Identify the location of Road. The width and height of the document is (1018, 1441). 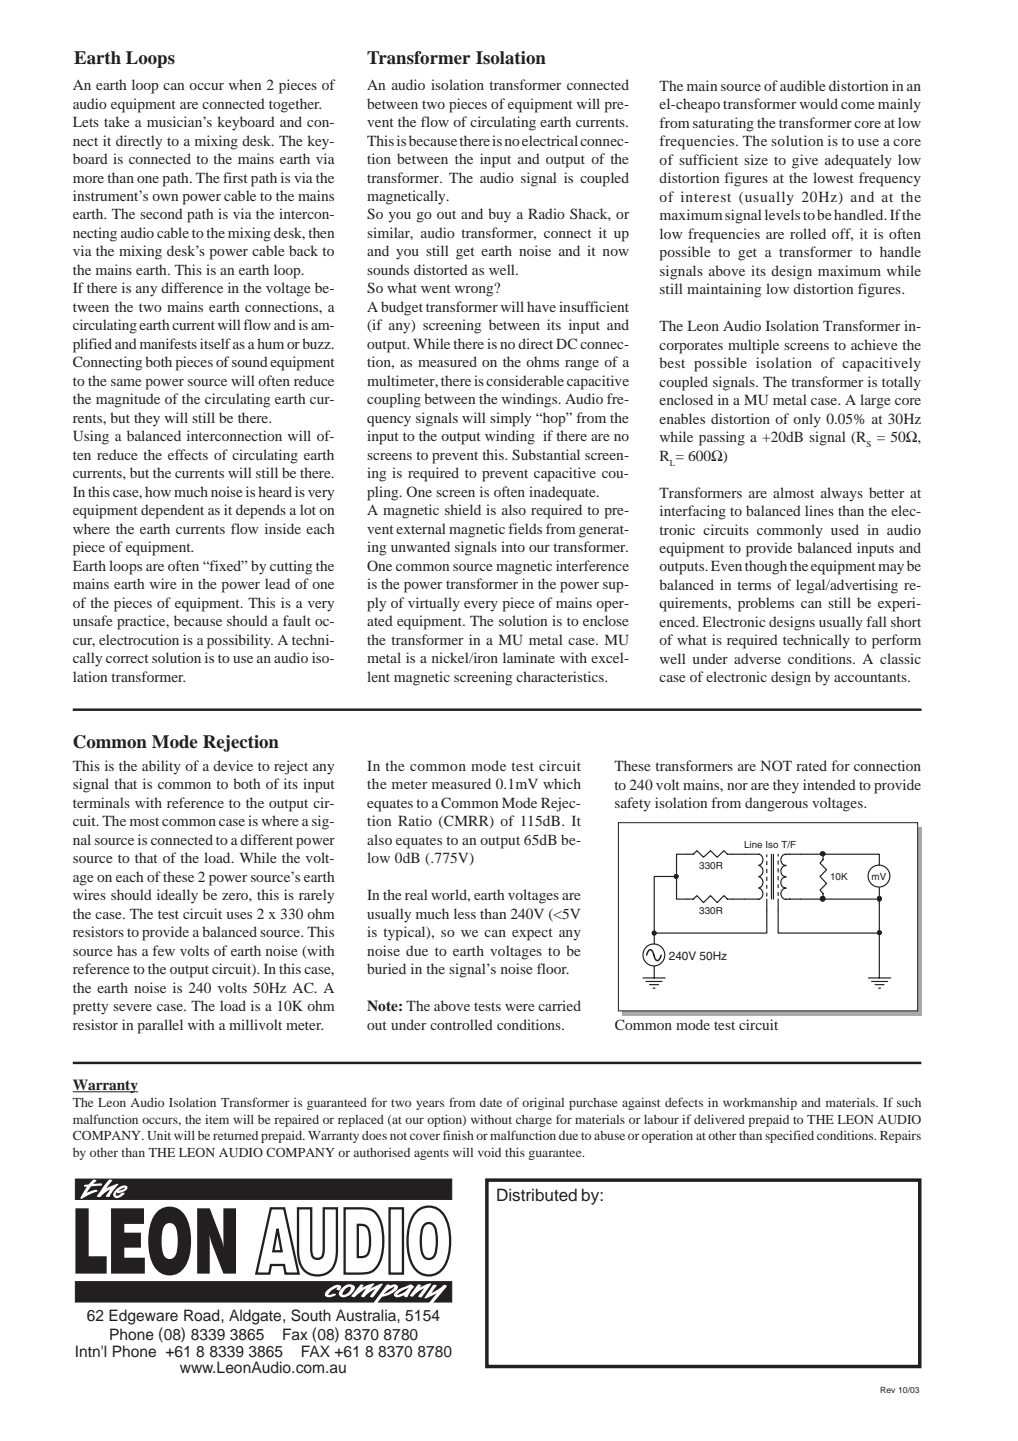
(203, 1315).
